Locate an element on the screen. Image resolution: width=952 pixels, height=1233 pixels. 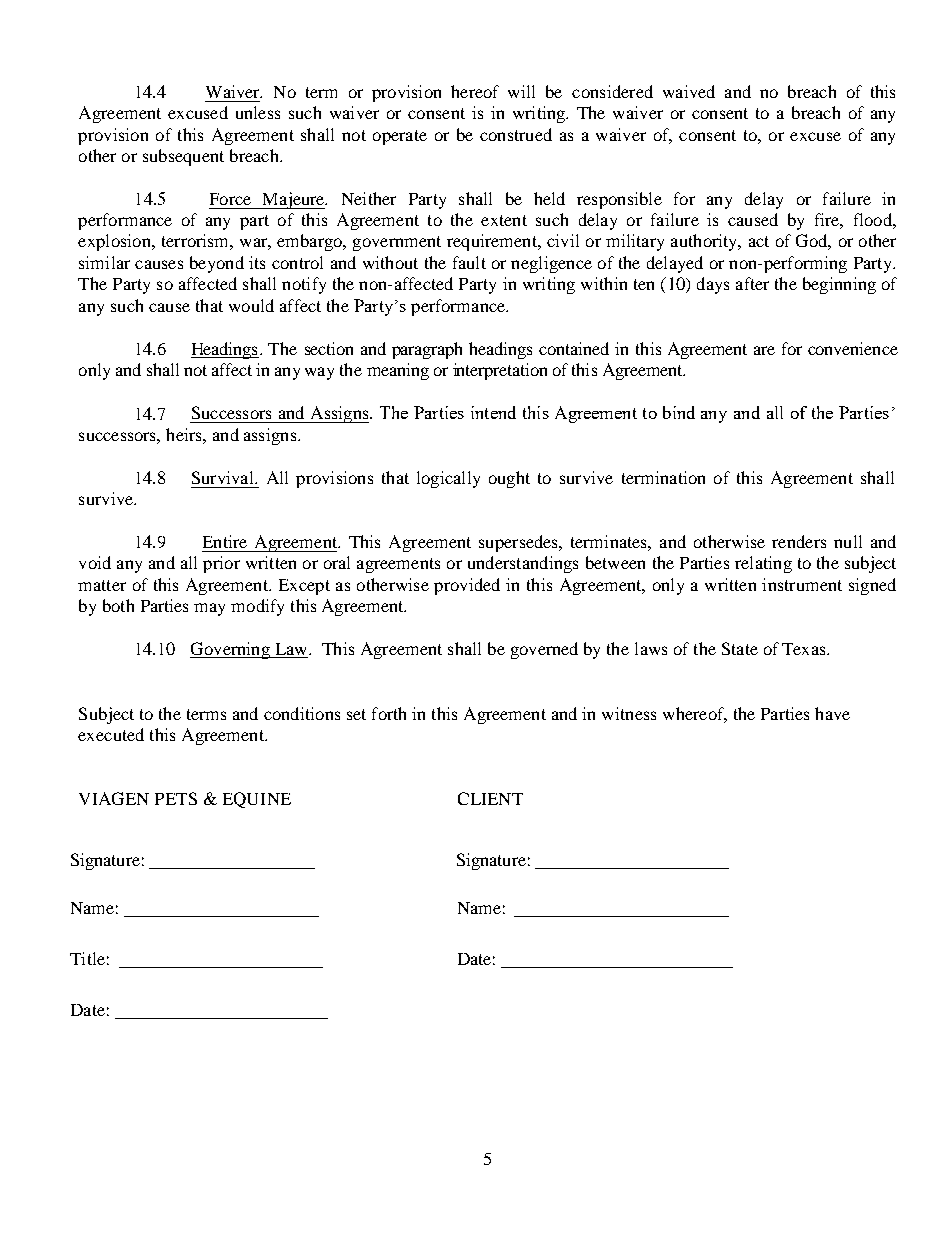
CLIENT is located at coordinates (490, 798).
